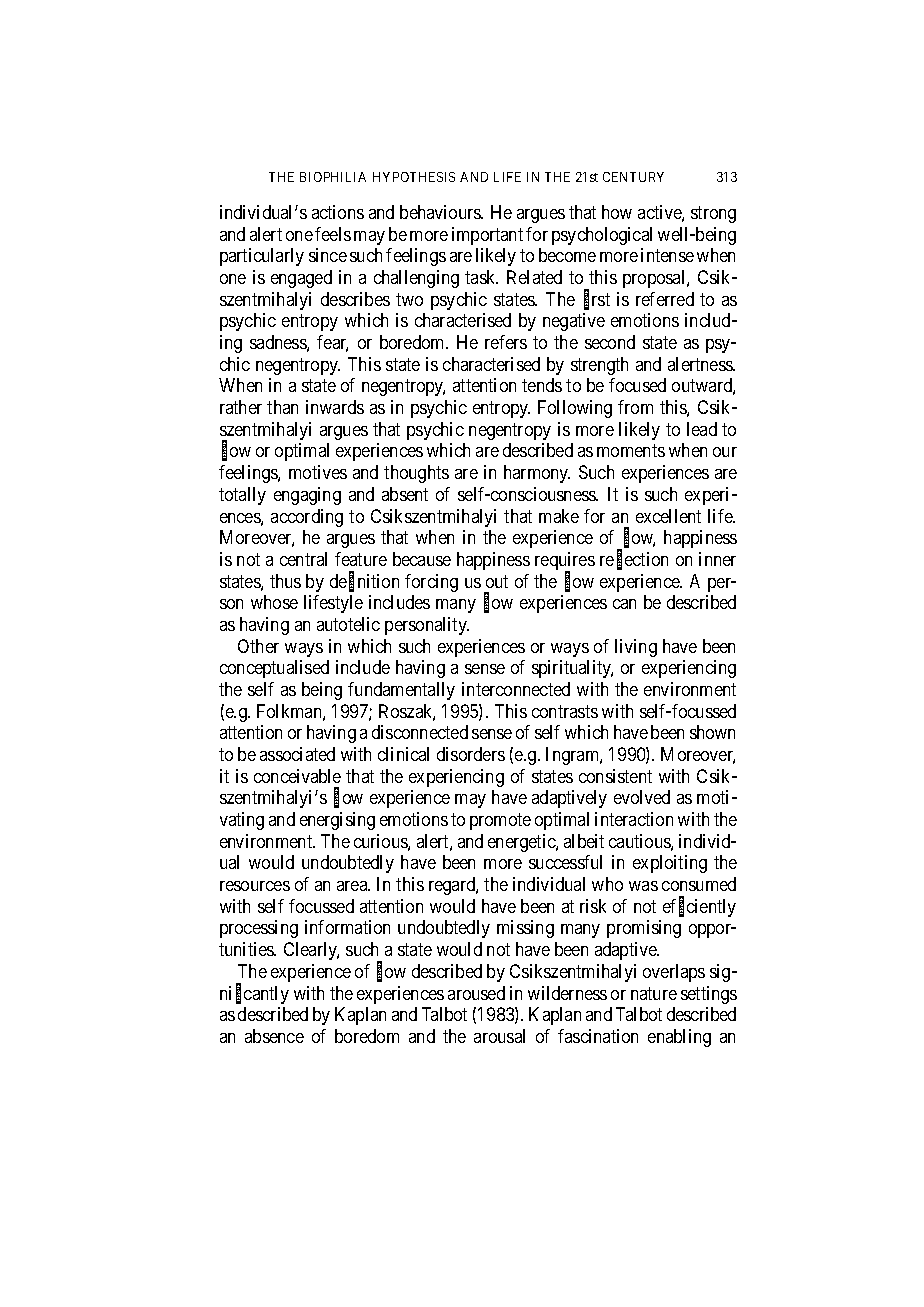  What do you see at coordinates (487, 236) in the screenshot?
I see `important` at bounding box center [487, 236].
